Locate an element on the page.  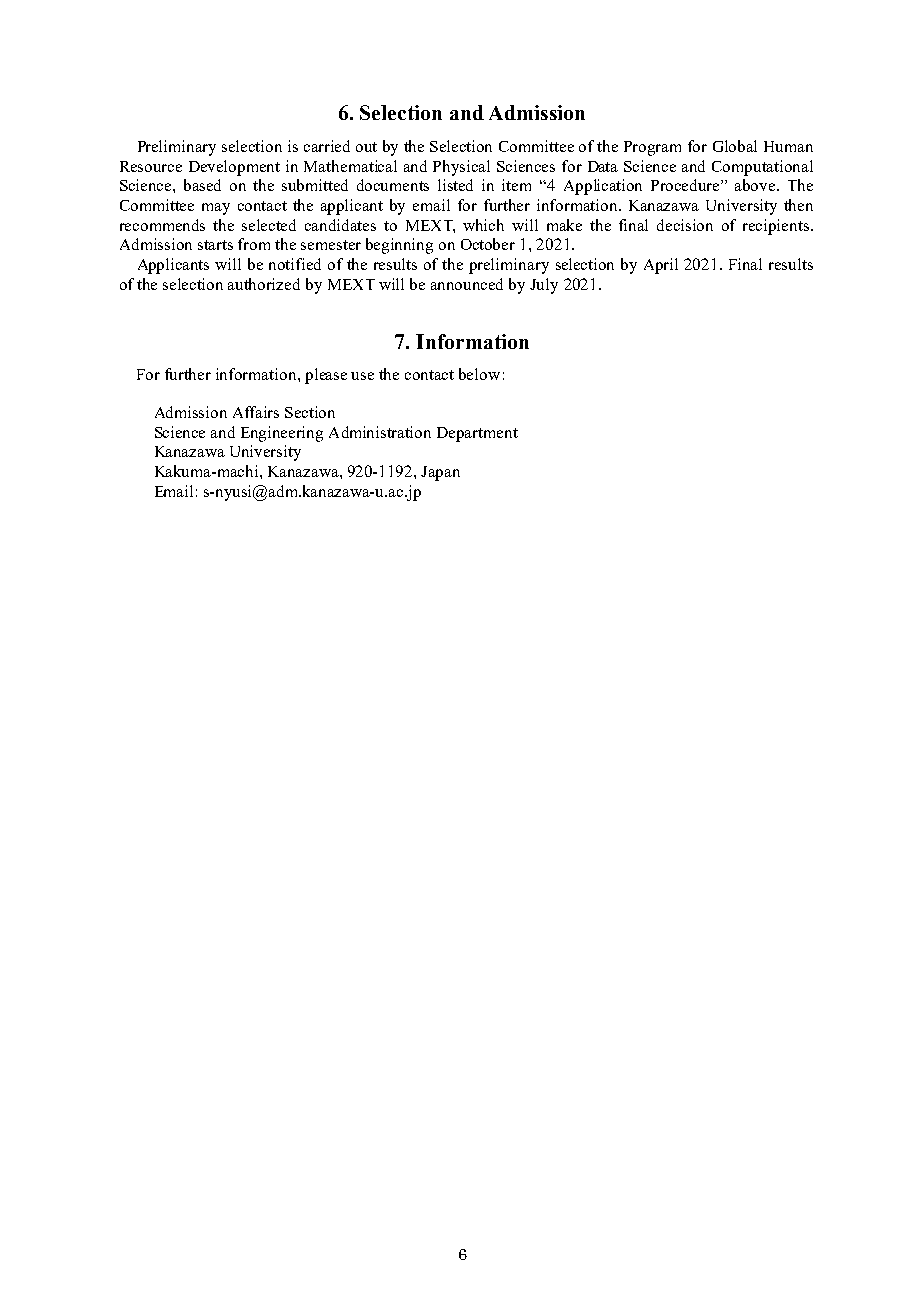
Japan is located at coordinates (440, 473).
